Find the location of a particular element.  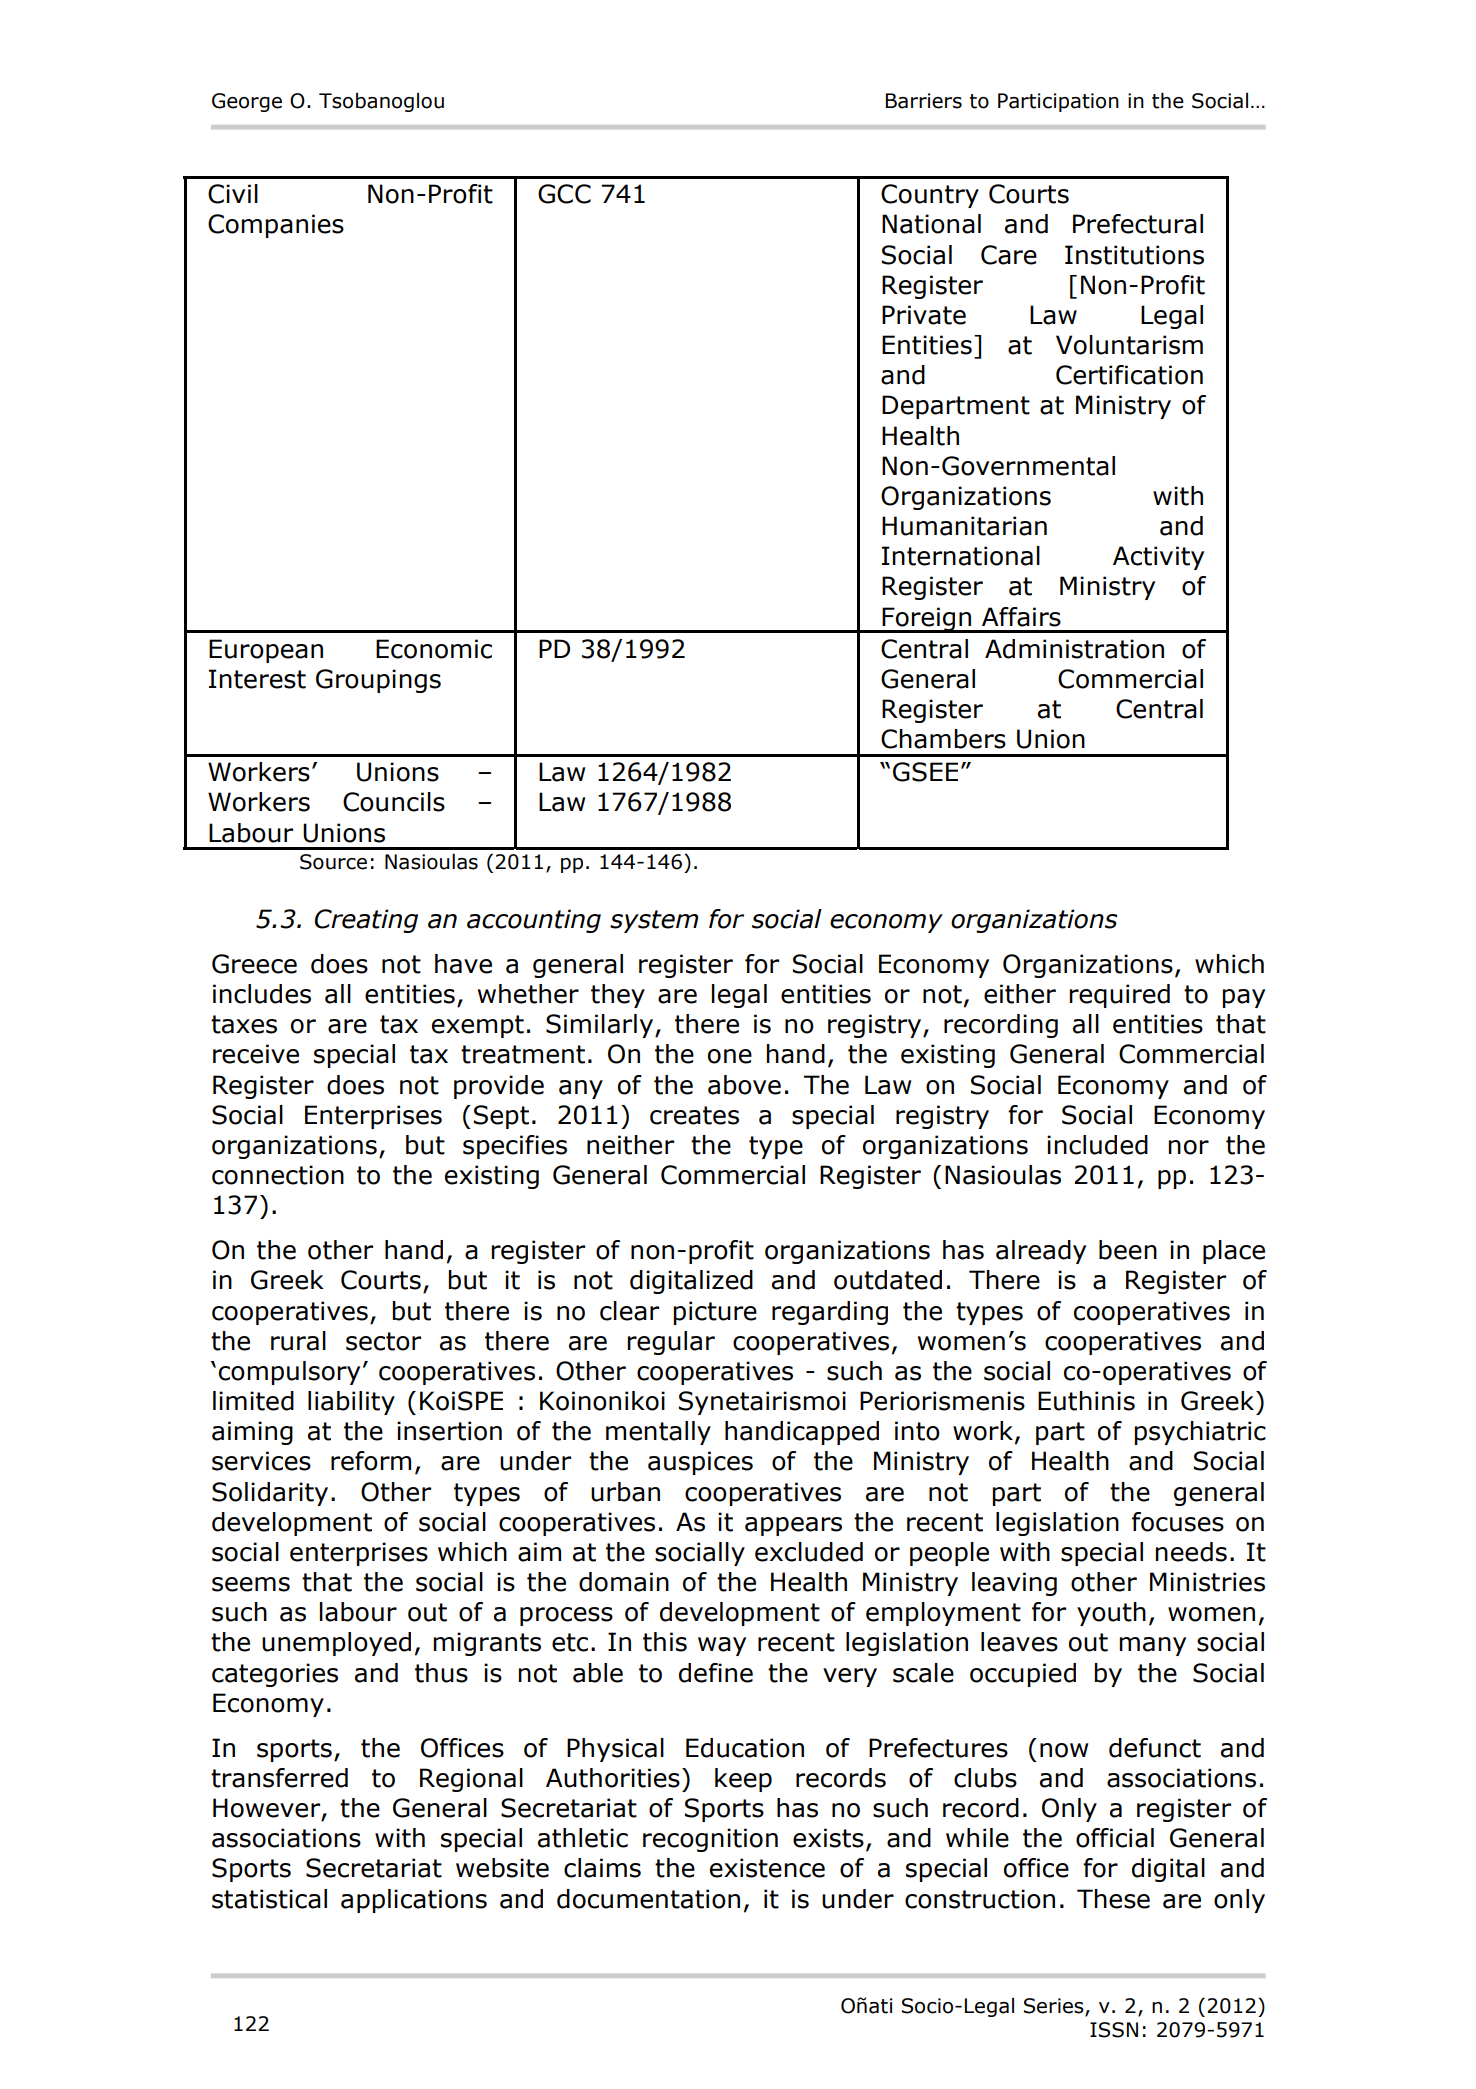

ISSN is located at coordinates (1114, 2030).
